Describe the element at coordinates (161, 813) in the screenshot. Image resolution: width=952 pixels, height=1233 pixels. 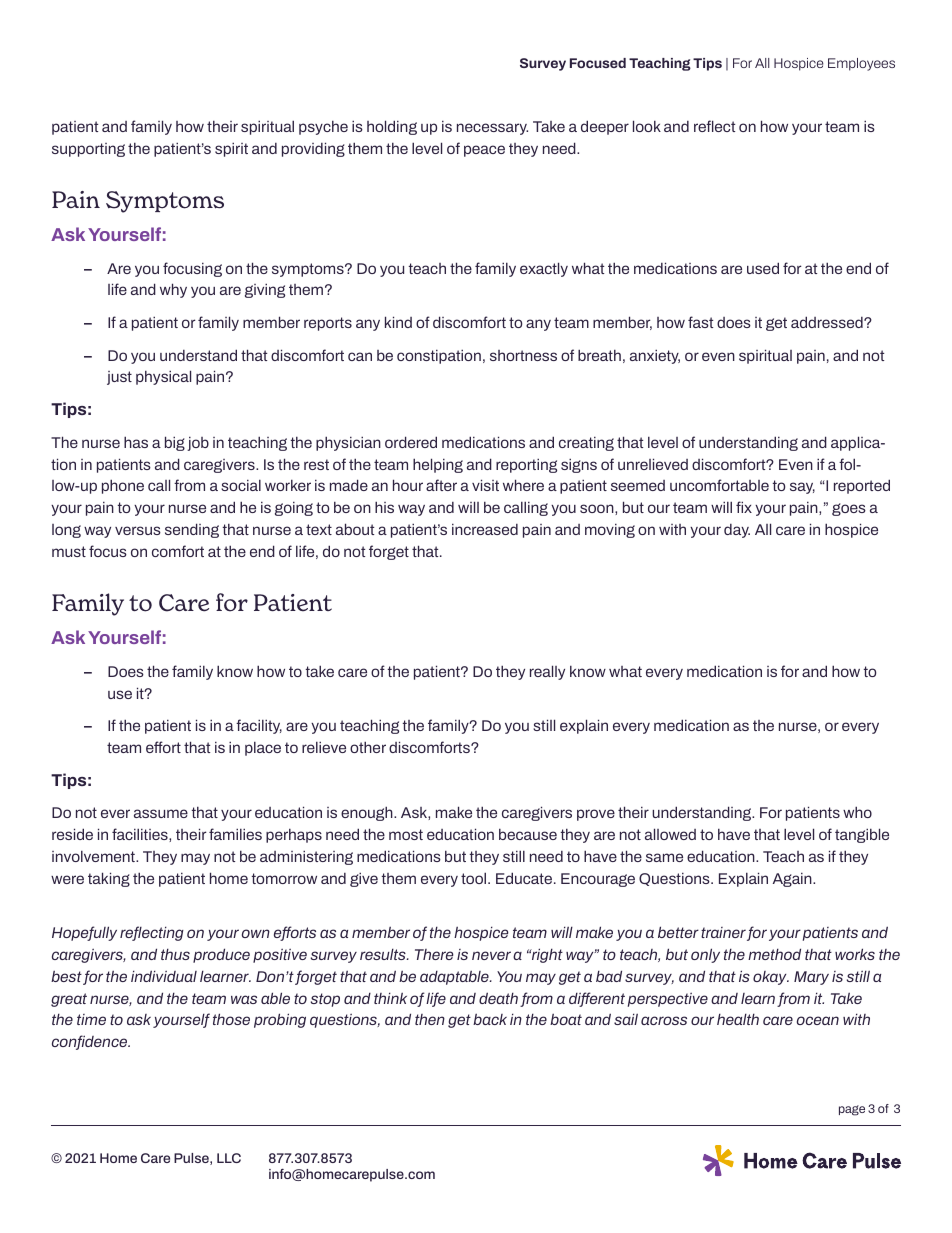
I see `assume` at that location.
